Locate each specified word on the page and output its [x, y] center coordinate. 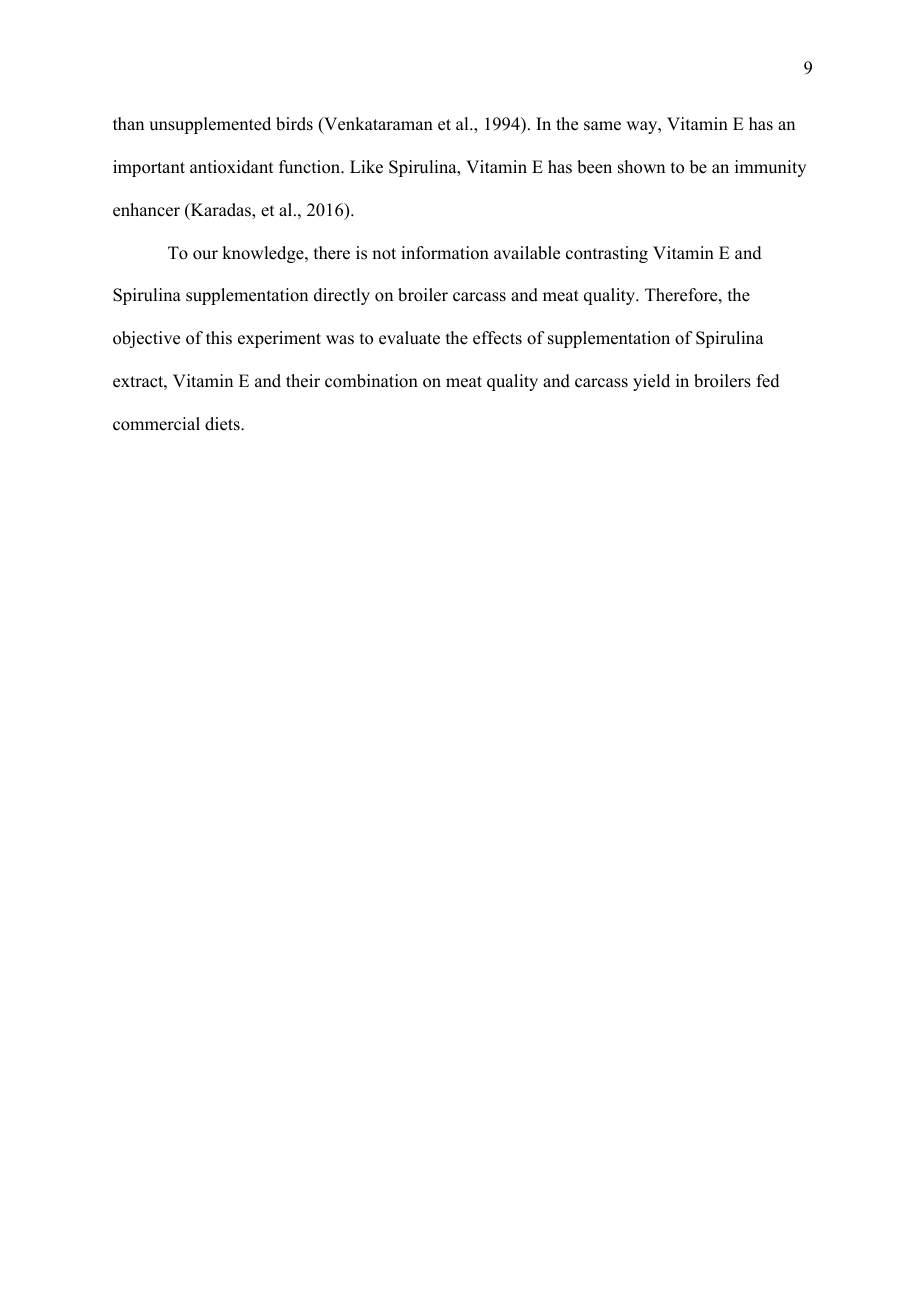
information [445, 253]
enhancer [146, 210]
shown [641, 167]
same [602, 126]
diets [223, 424]
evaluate [409, 338]
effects [497, 338]
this [219, 338]
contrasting [607, 254]
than [128, 123]
